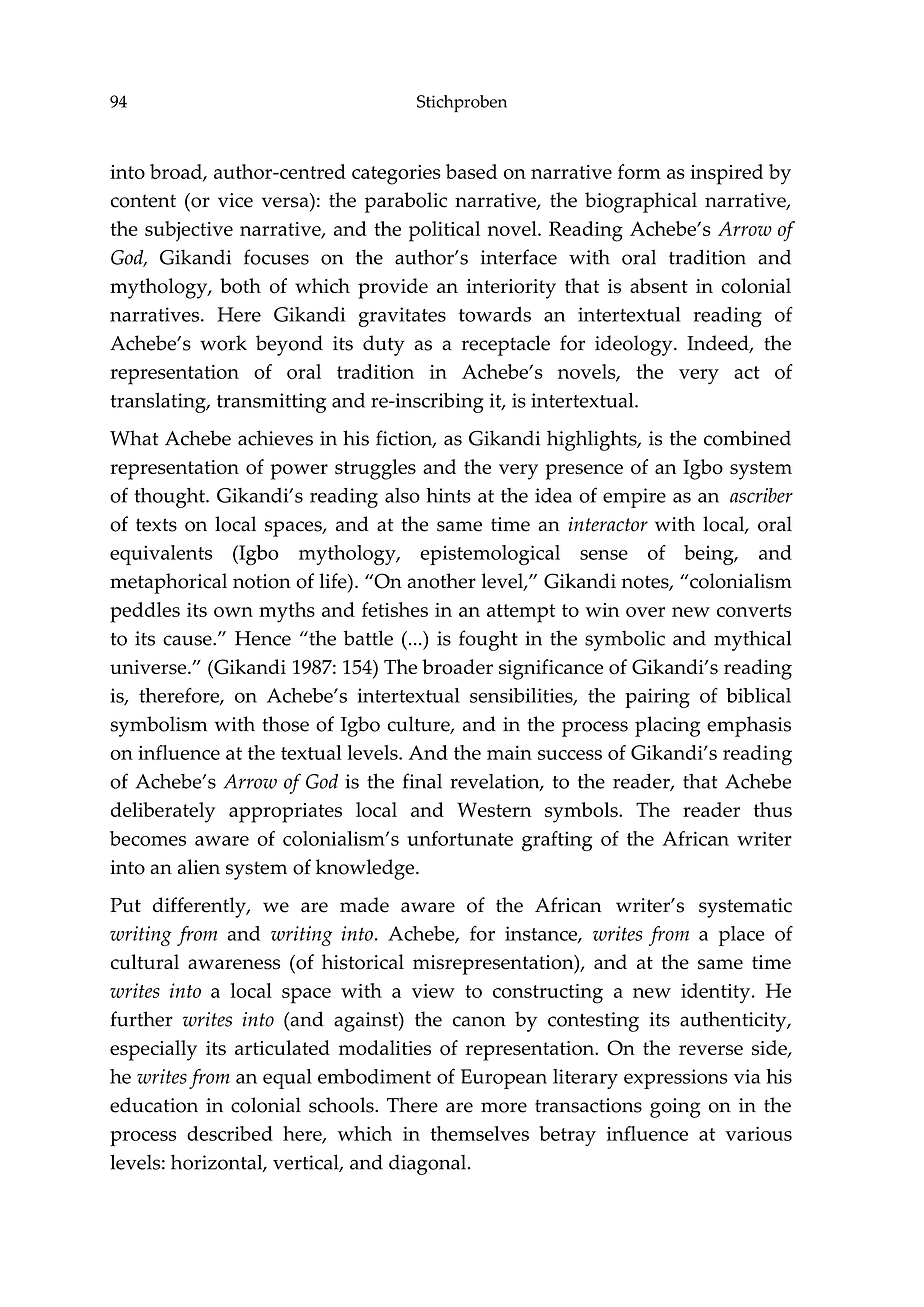 This page has height=1307, width=924. I want to click on political, so click(444, 231).
